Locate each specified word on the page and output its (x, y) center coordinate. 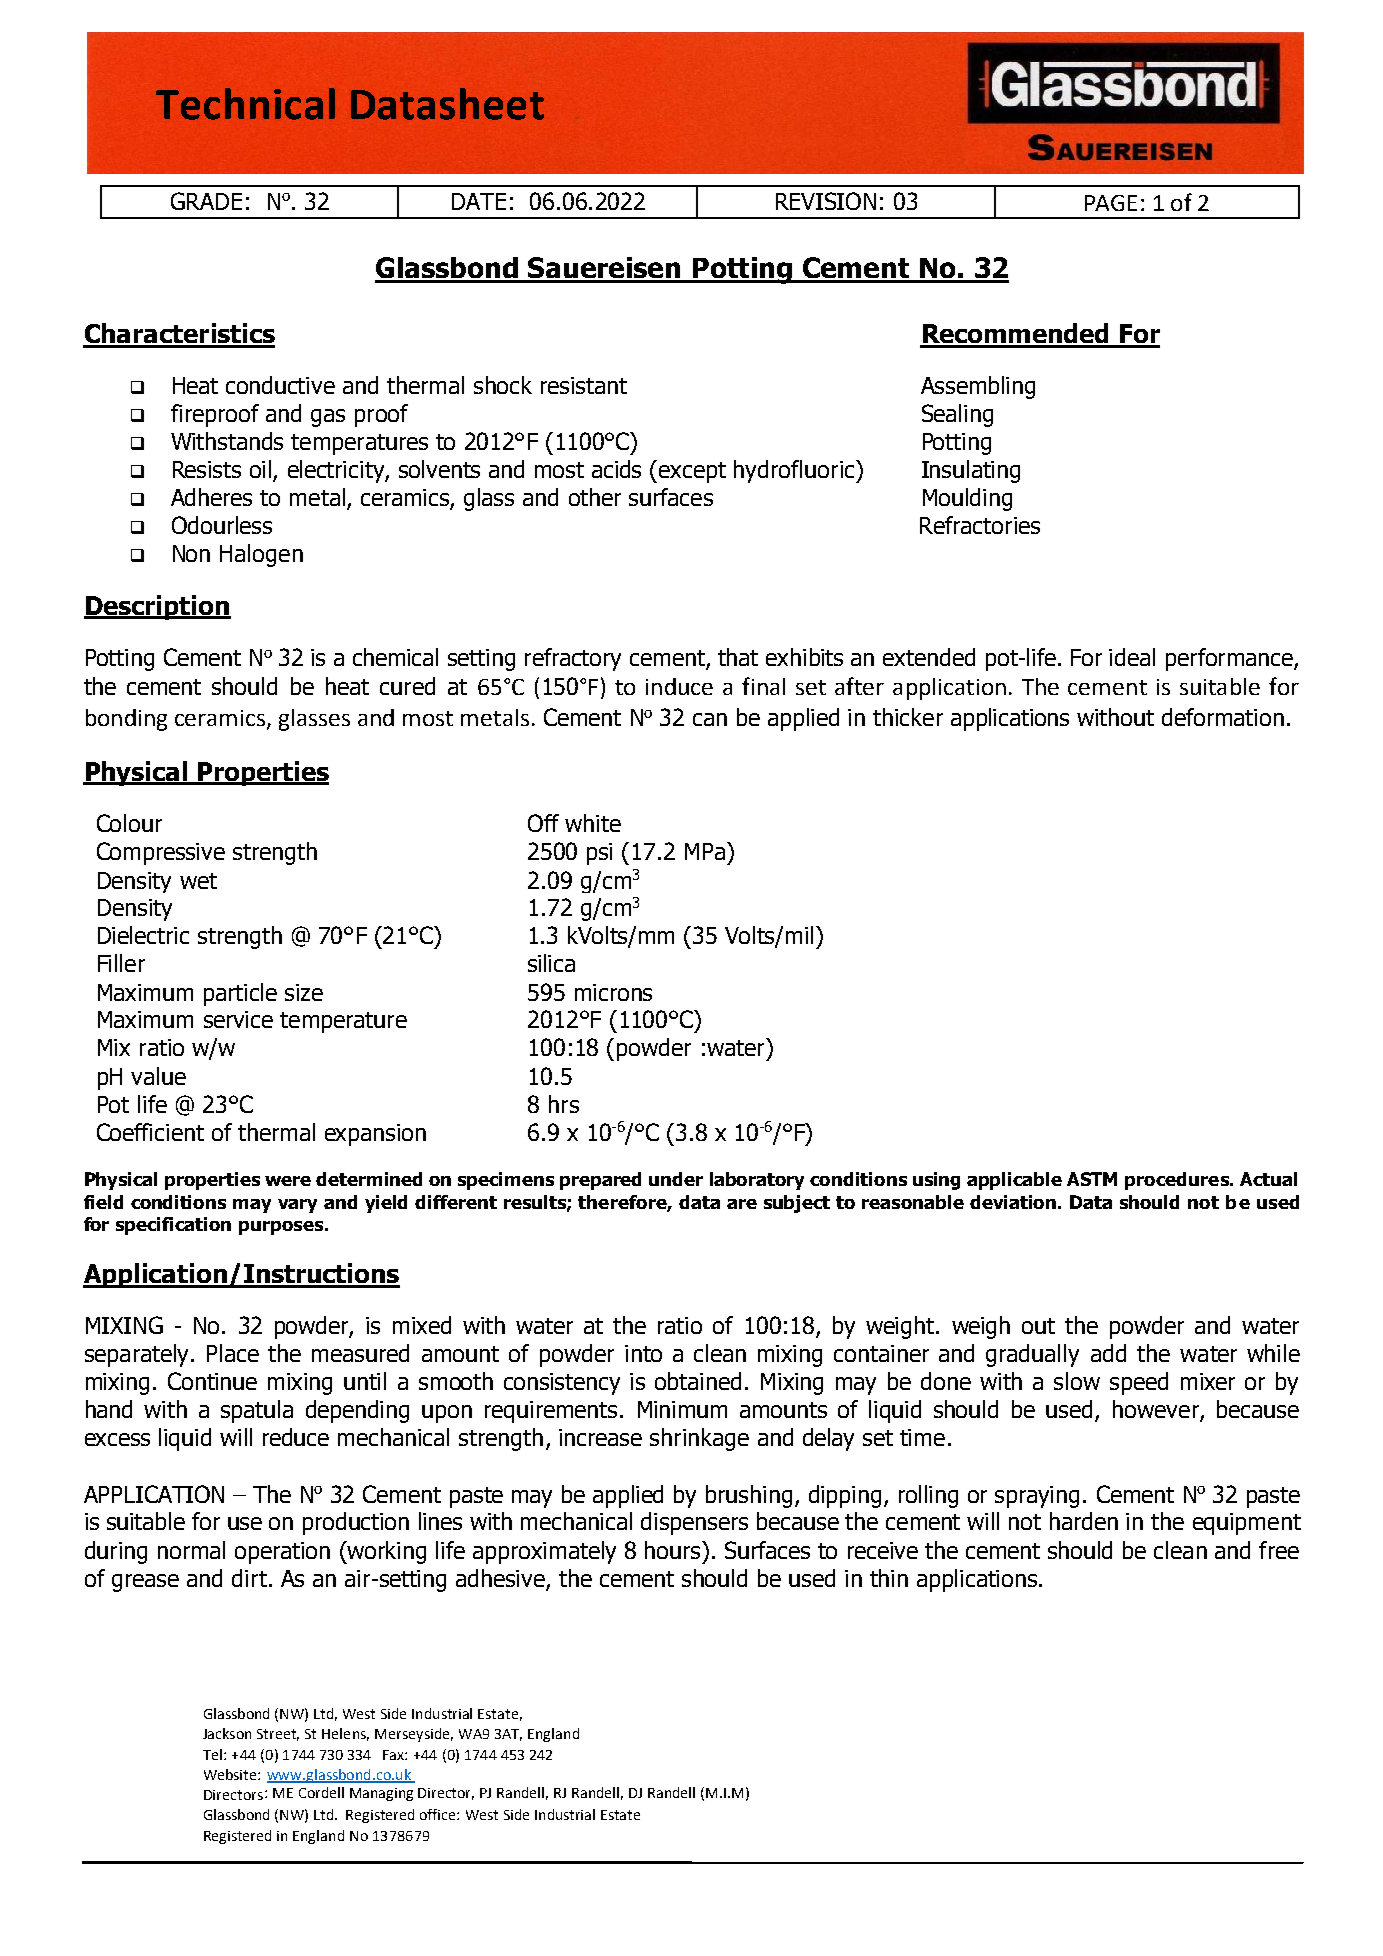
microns (613, 992)
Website (231, 1774)
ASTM (1092, 1179)
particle (240, 994)
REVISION (826, 201)
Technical (245, 104)
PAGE (1111, 203)
